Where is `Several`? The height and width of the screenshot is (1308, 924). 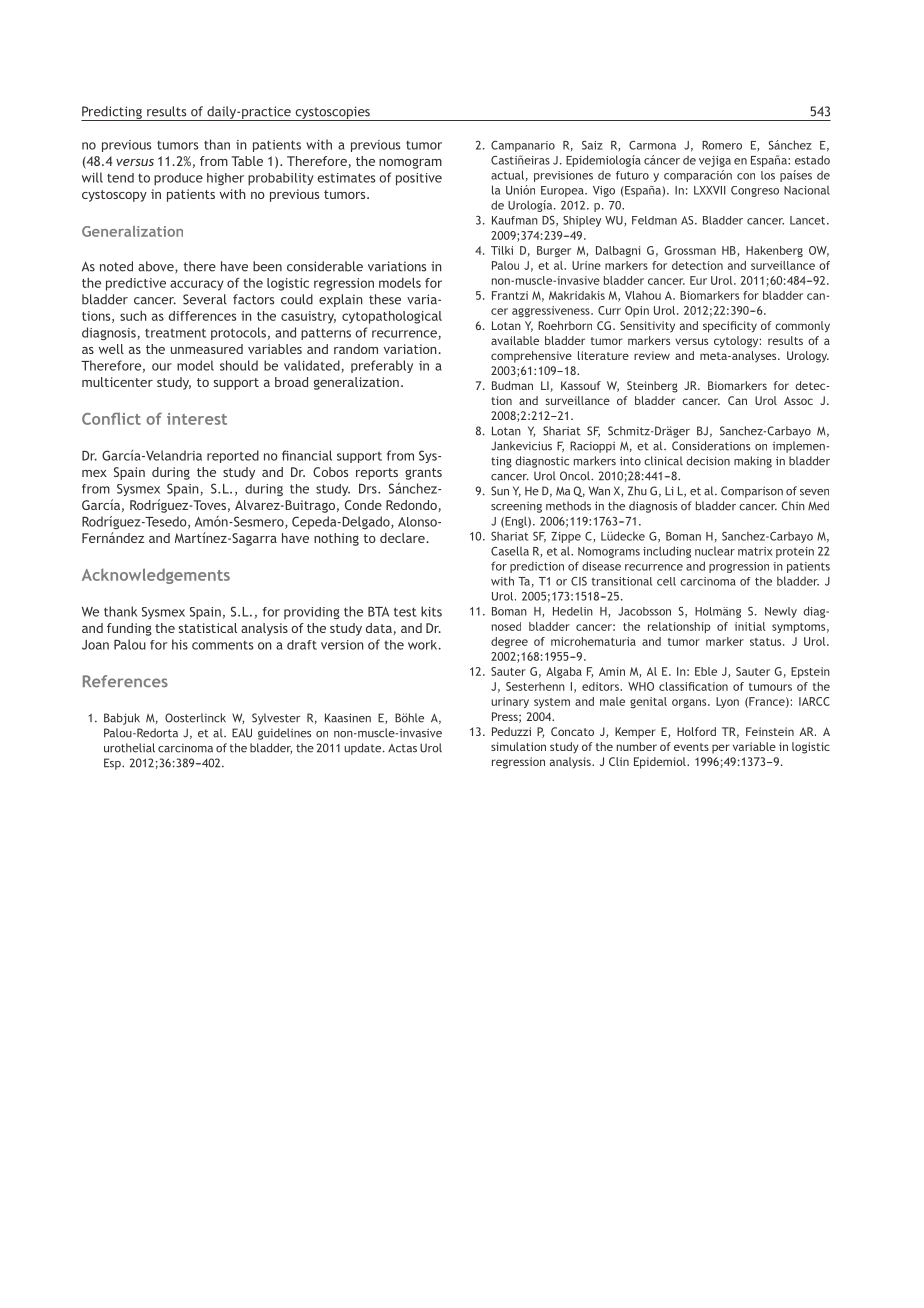
Several is located at coordinates (205, 299).
